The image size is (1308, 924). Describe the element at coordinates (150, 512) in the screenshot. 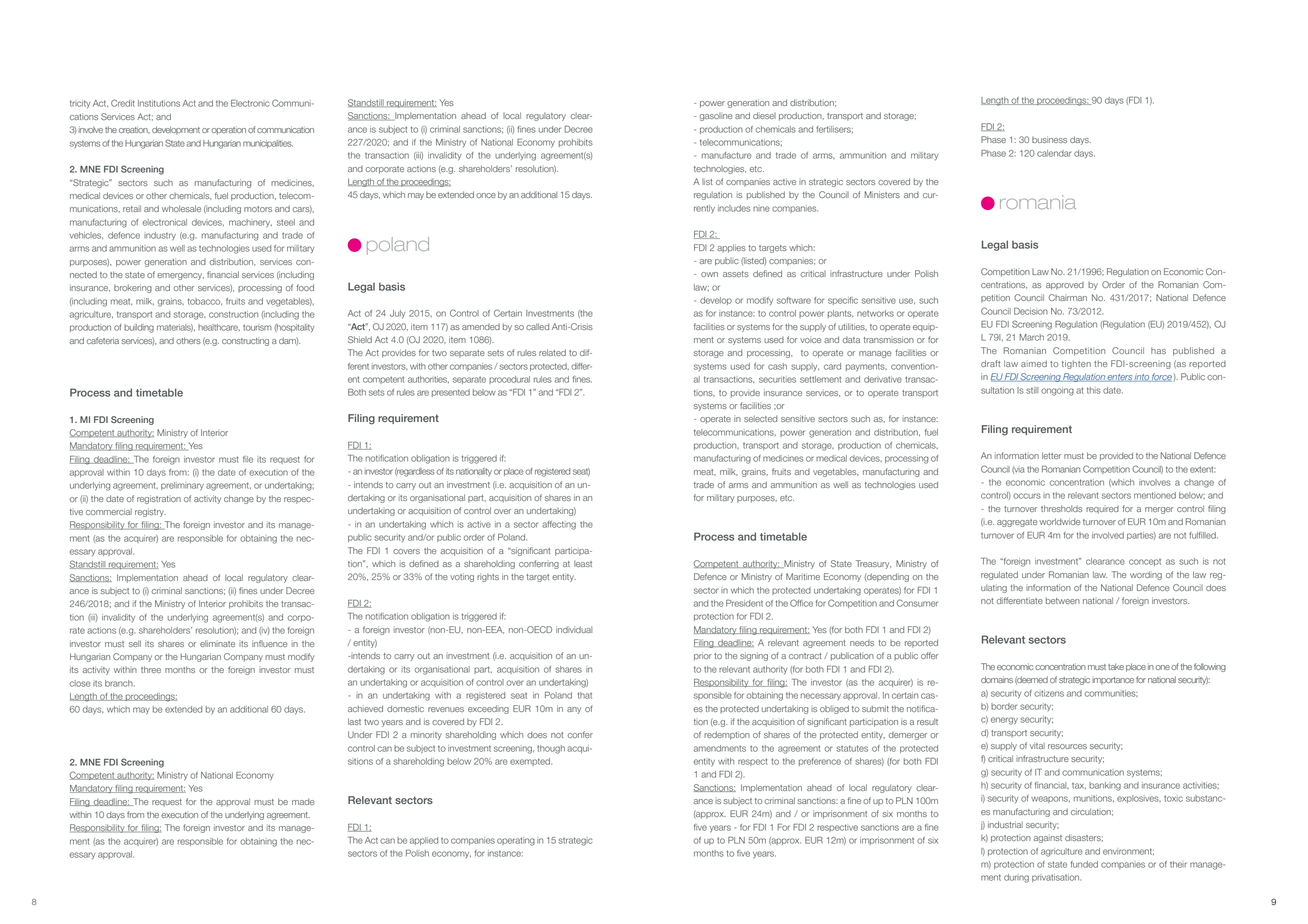

I see `registry` at that location.
